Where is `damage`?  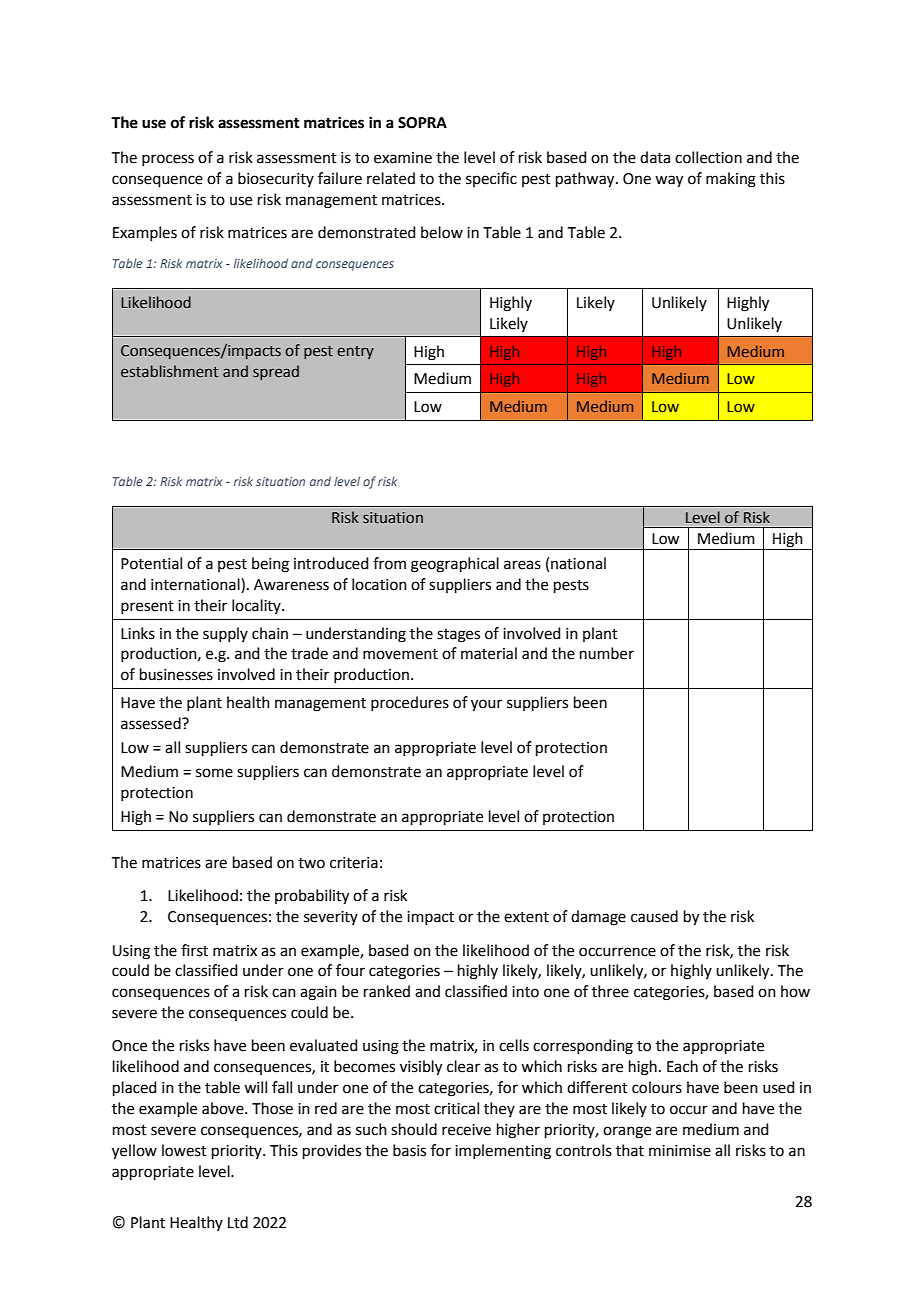 damage is located at coordinates (598, 918).
